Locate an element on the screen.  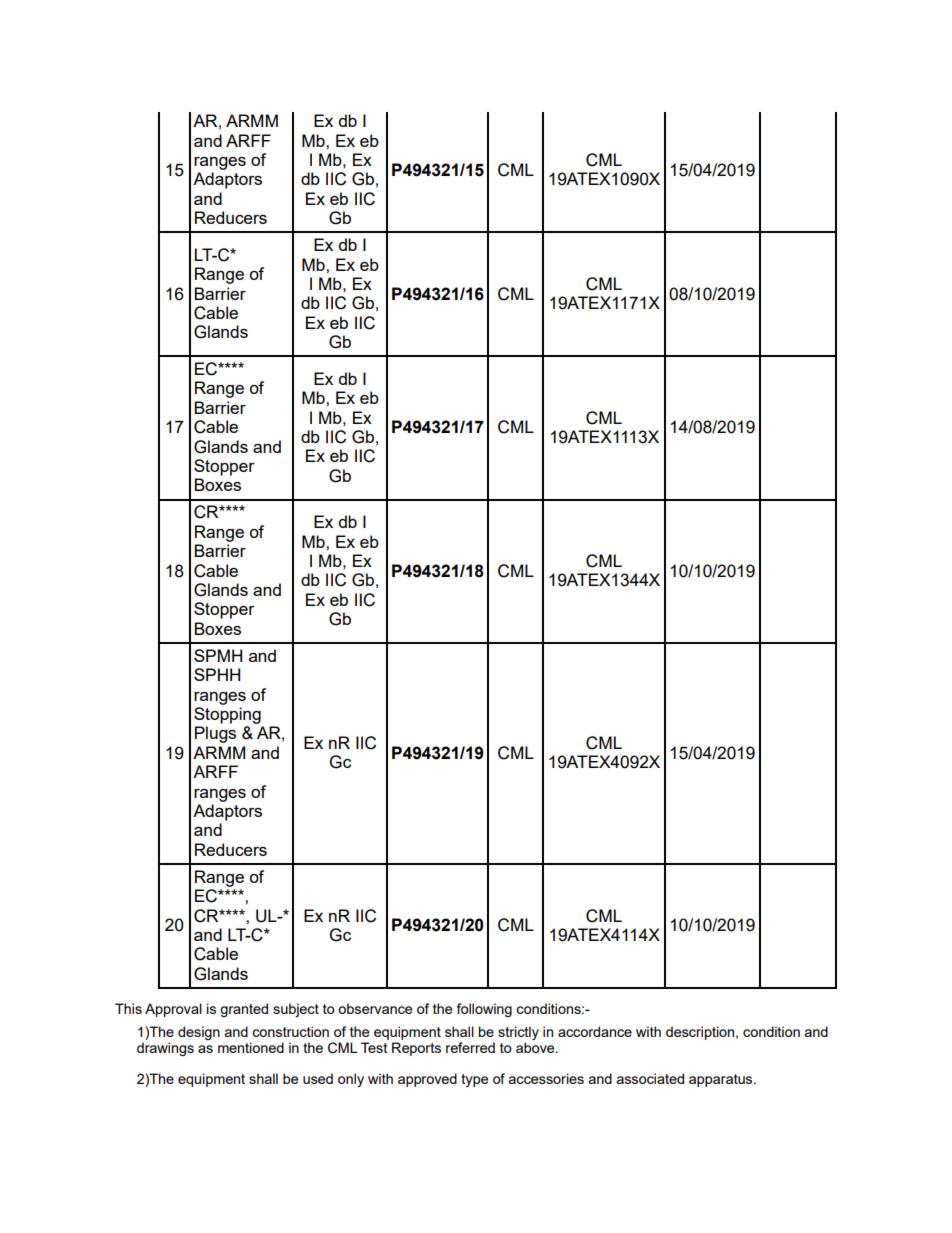
approved is located at coordinates (427, 1080).
